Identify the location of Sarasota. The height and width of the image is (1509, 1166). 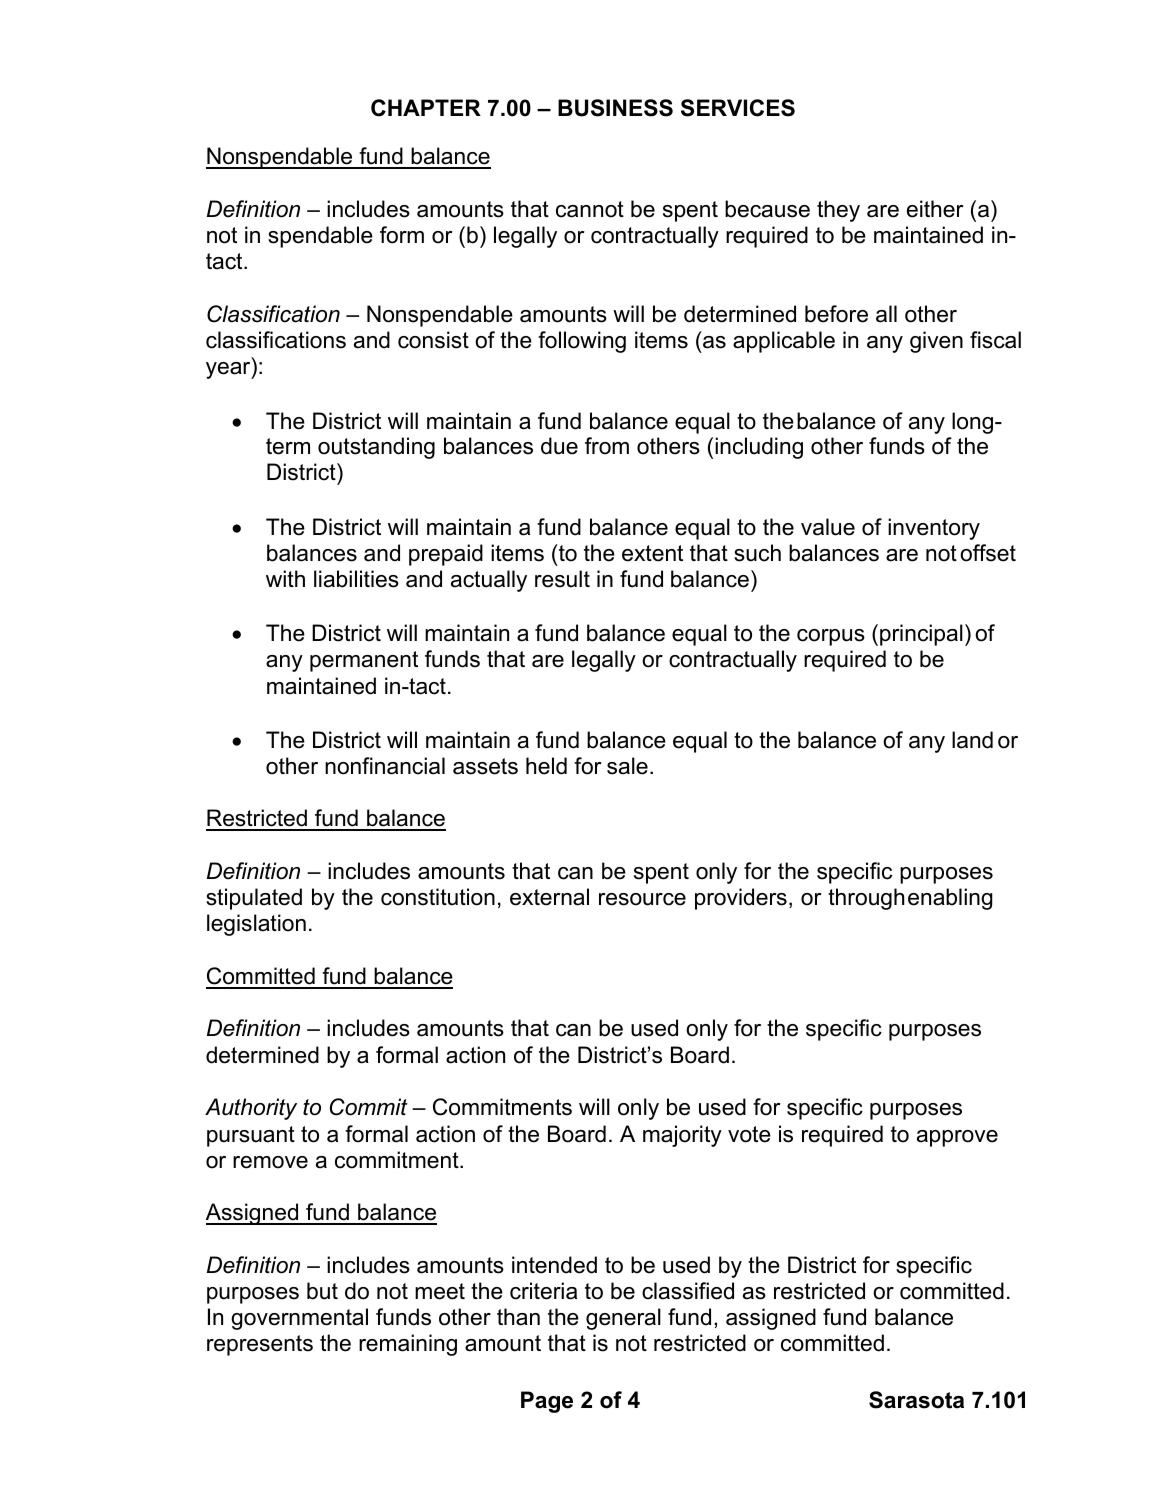
(916, 1400).
